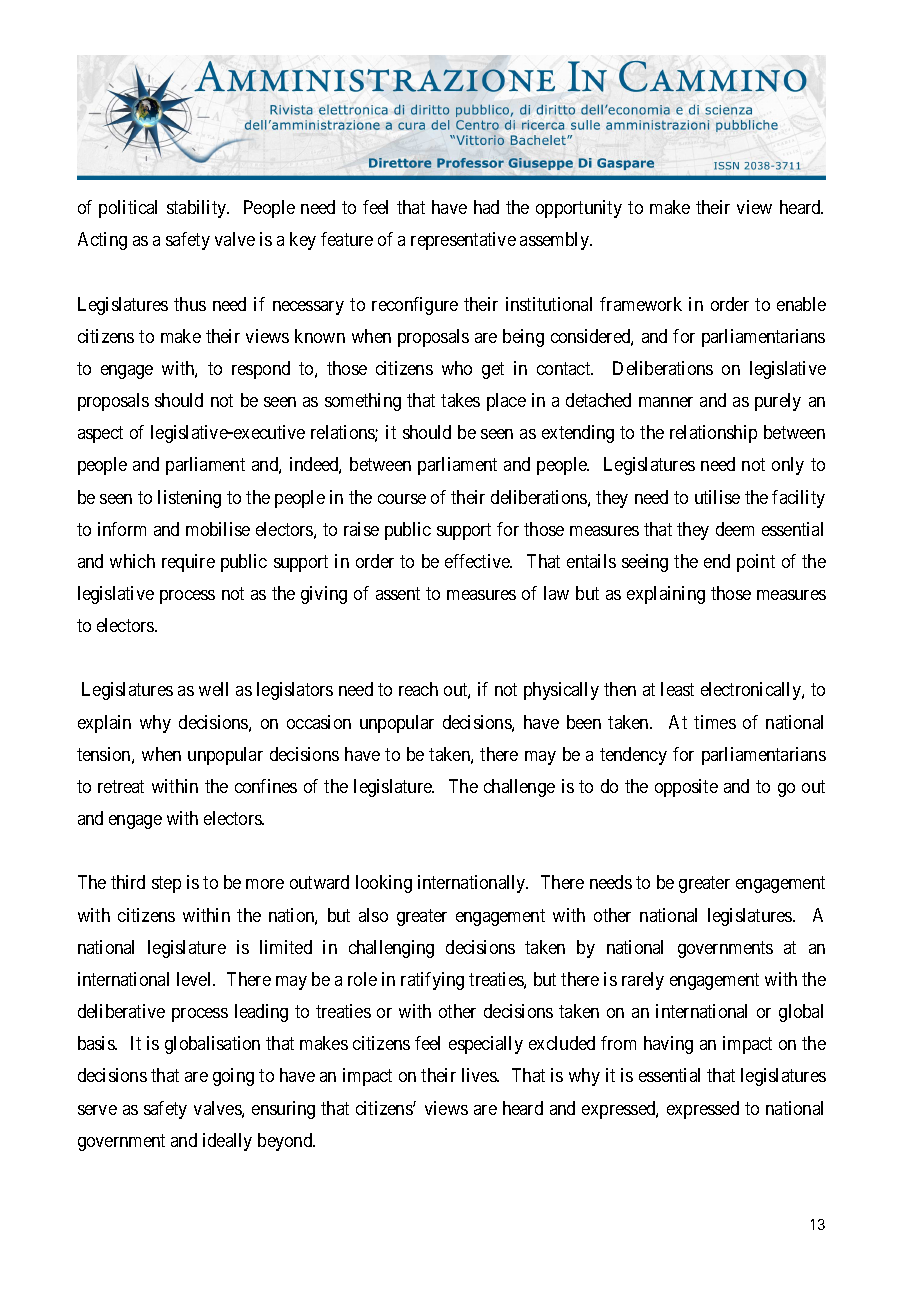 The width and height of the image is (924, 1308). What do you see at coordinates (641, 304) in the image?
I see `framework` at bounding box center [641, 304].
